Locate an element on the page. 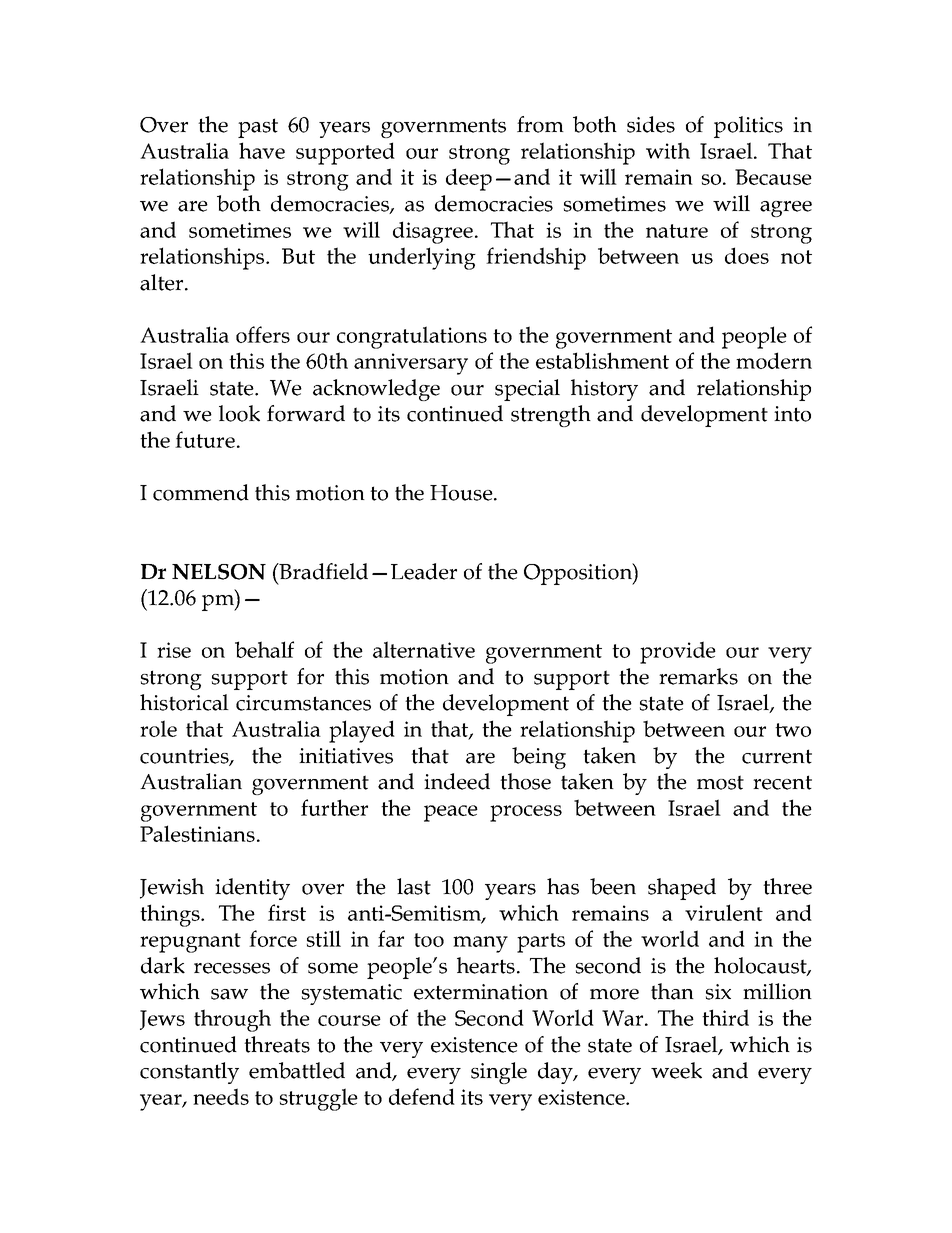  from is located at coordinates (540, 124).
